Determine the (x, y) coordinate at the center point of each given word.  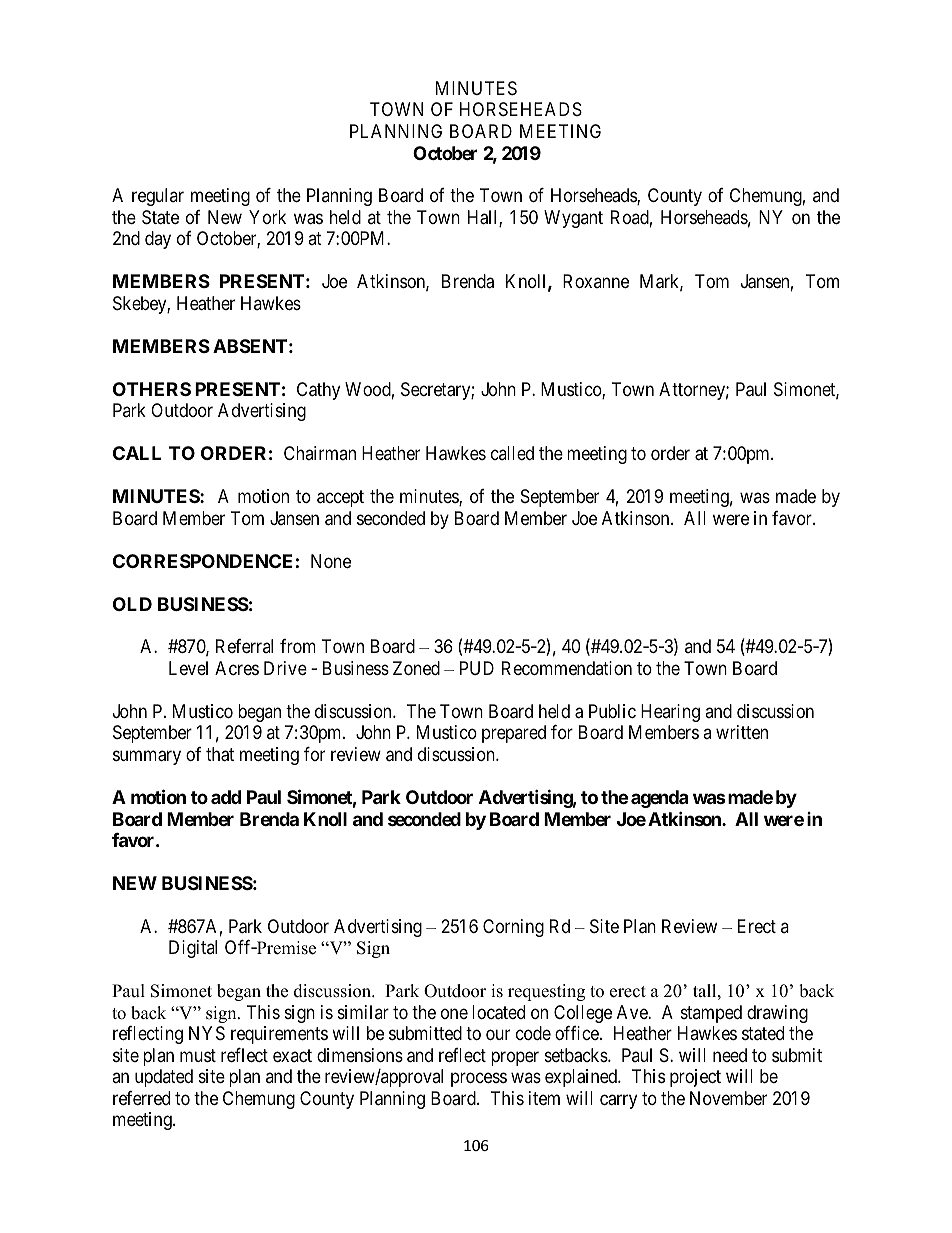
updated (164, 1078)
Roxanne (596, 281)
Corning (513, 928)
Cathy (318, 391)
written (742, 732)
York (267, 217)
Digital (193, 949)
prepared (514, 734)
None (331, 561)
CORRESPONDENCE (202, 561)
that (220, 754)
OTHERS (152, 389)
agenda (659, 799)
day (158, 240)
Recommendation (567, 668)
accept (340, 498)
